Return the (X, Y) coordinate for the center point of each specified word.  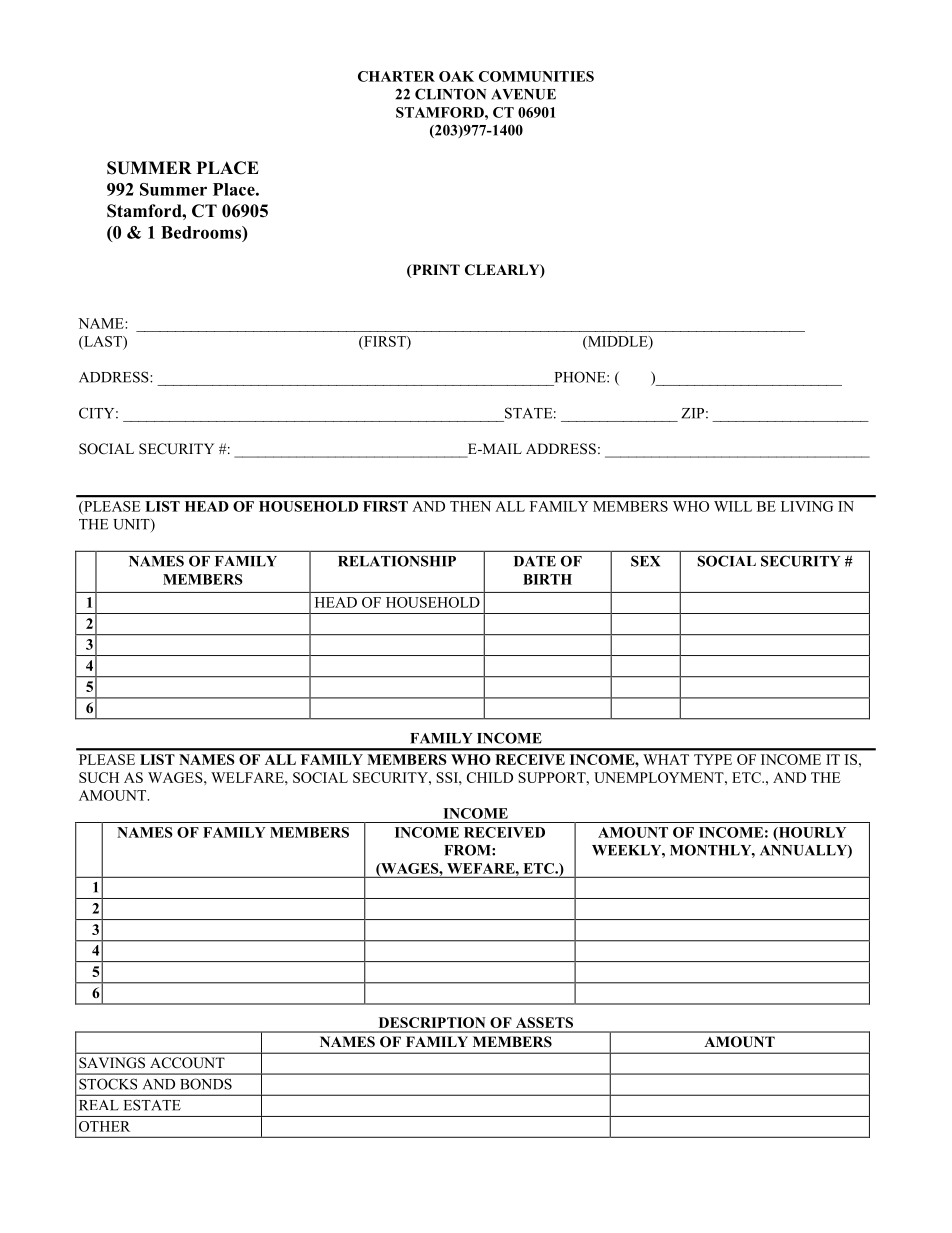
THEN (470, 506)
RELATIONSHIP (397, 561)
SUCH (99, 777)
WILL (733, 506)
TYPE (713, 759)
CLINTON (450, 94)
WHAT (666, 759)
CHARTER (396, 76)
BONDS (206, 1084)
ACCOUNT (187, 1063)
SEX (645, 561)
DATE (535, 561)
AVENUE (523, 94)
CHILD (490, 777)
